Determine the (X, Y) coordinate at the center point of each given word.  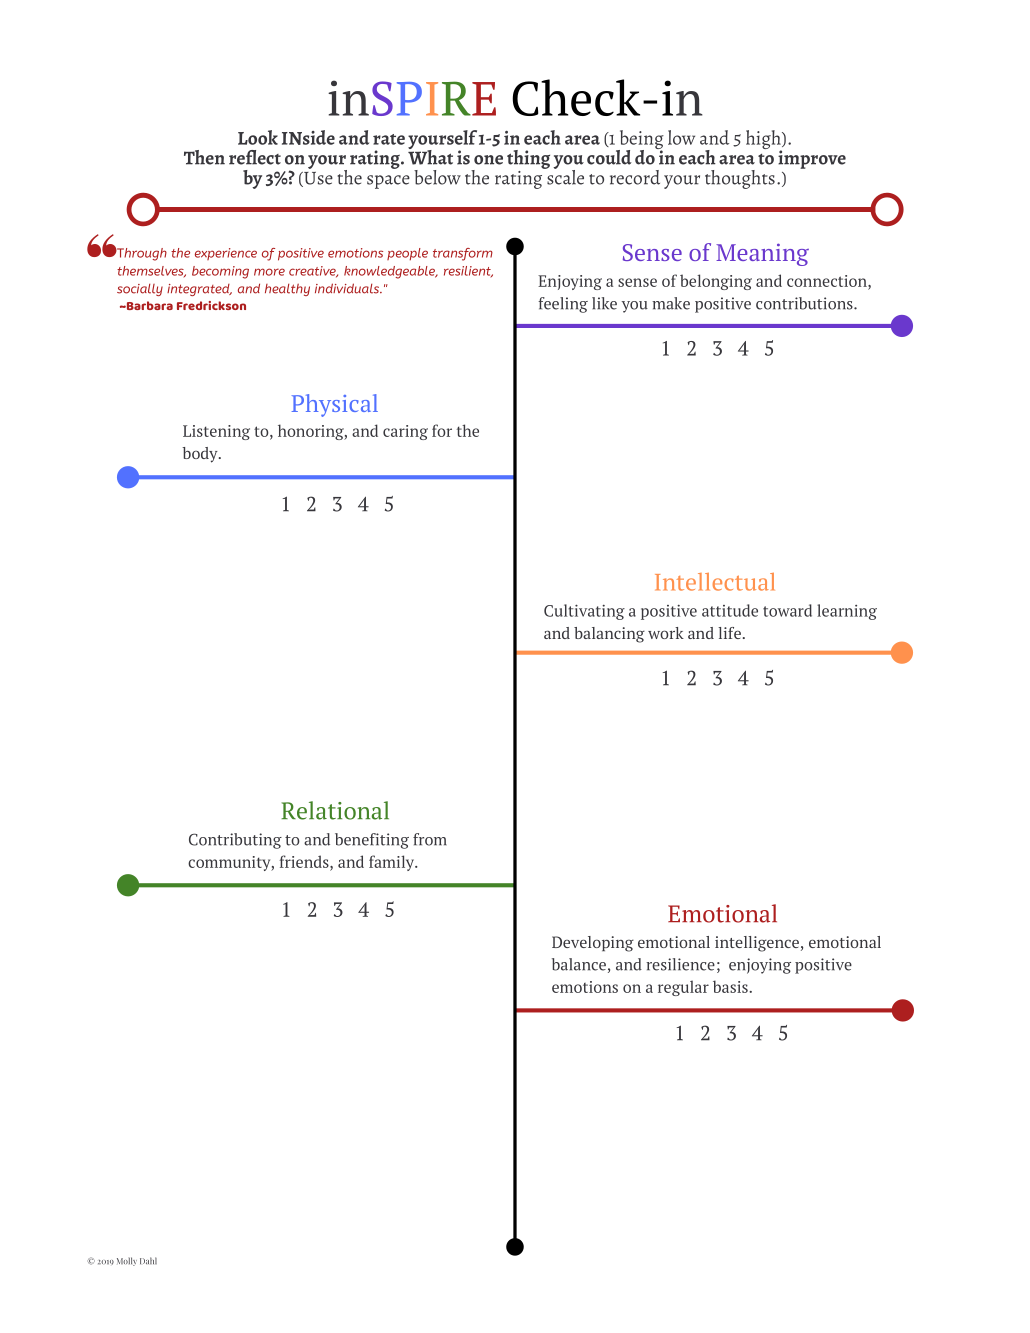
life (729, 633)
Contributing (235, 841)
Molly (127, 1261)
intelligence (757, 944)
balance (579, 964)
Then (204, 157)
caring (405, 432)
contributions (805, 303)
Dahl (148, 1260)
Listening (216, 432)
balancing (609, 635)
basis (731, 986)
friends (305, 861)
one (488, 160)
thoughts (740, 179)
